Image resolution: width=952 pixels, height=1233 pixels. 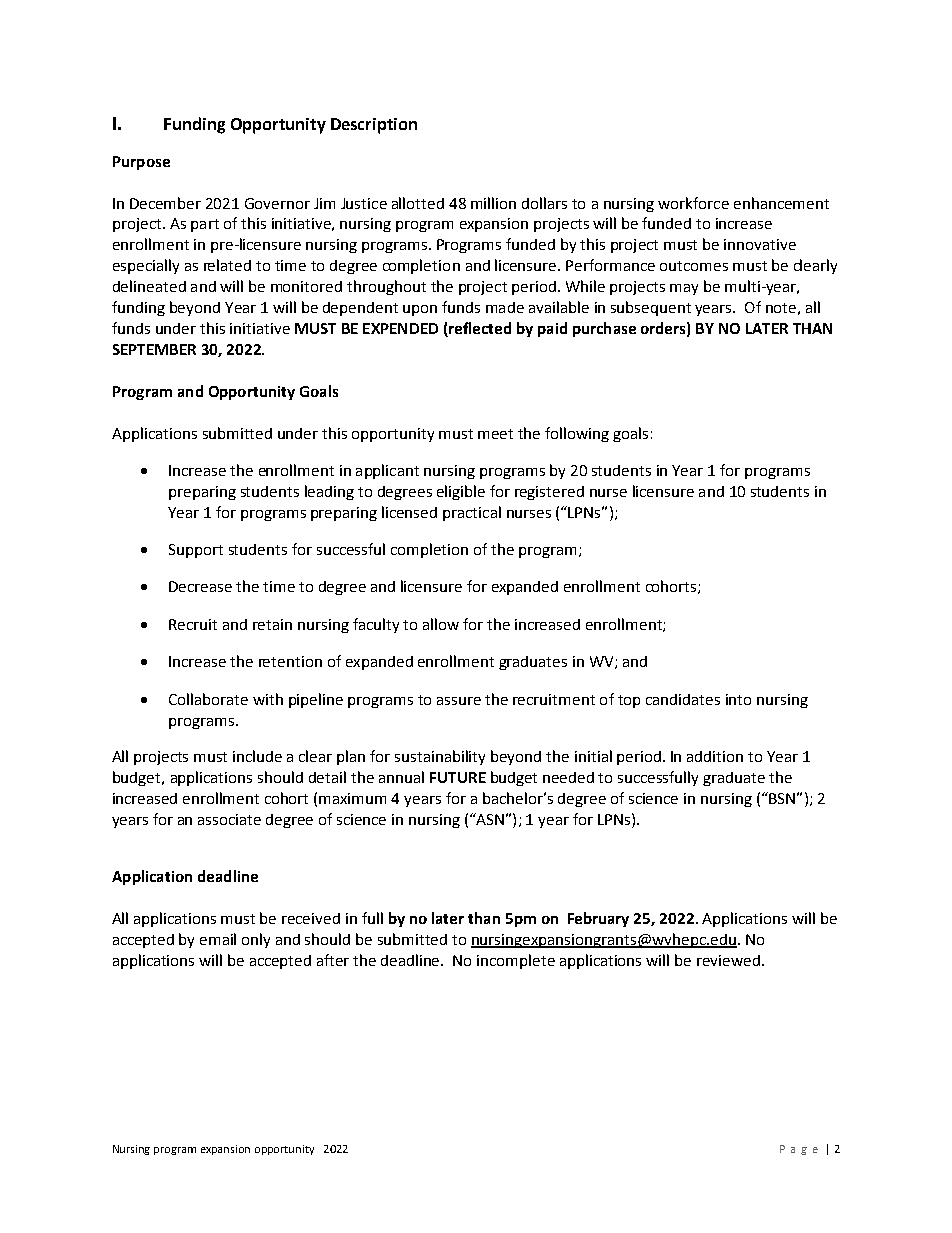 What do you see at coordinates (493, 203) in the screenshot?
I see `million` at bounding box center [493, 203].
